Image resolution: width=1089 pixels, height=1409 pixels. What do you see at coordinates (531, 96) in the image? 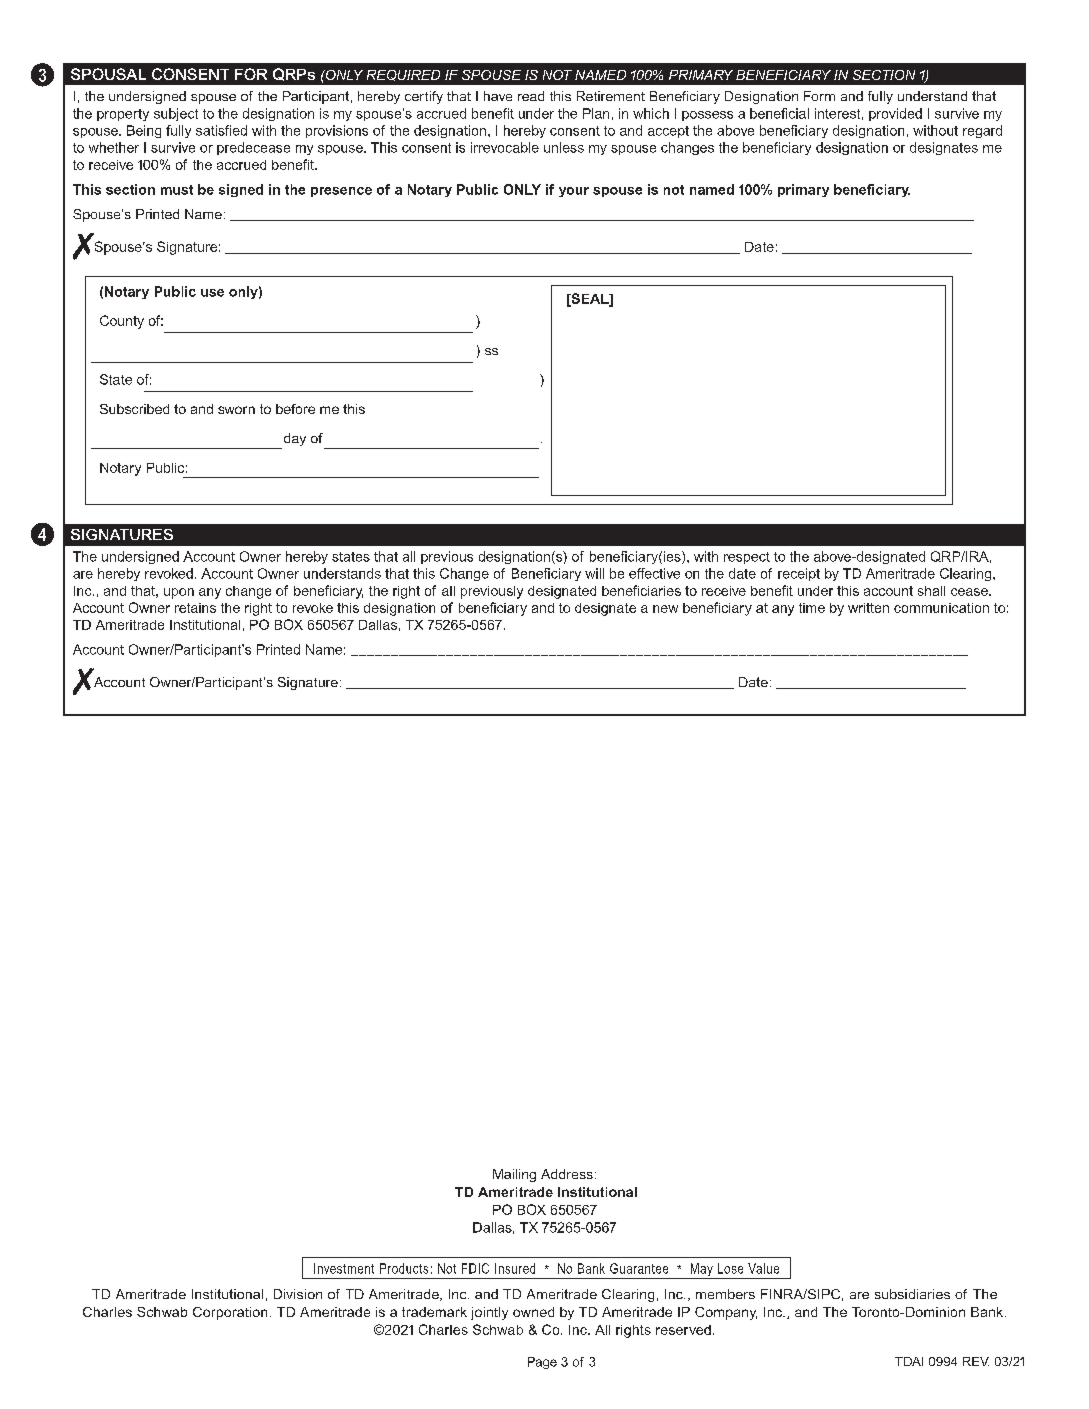
I see `read` at bounding box center [531, 96].
